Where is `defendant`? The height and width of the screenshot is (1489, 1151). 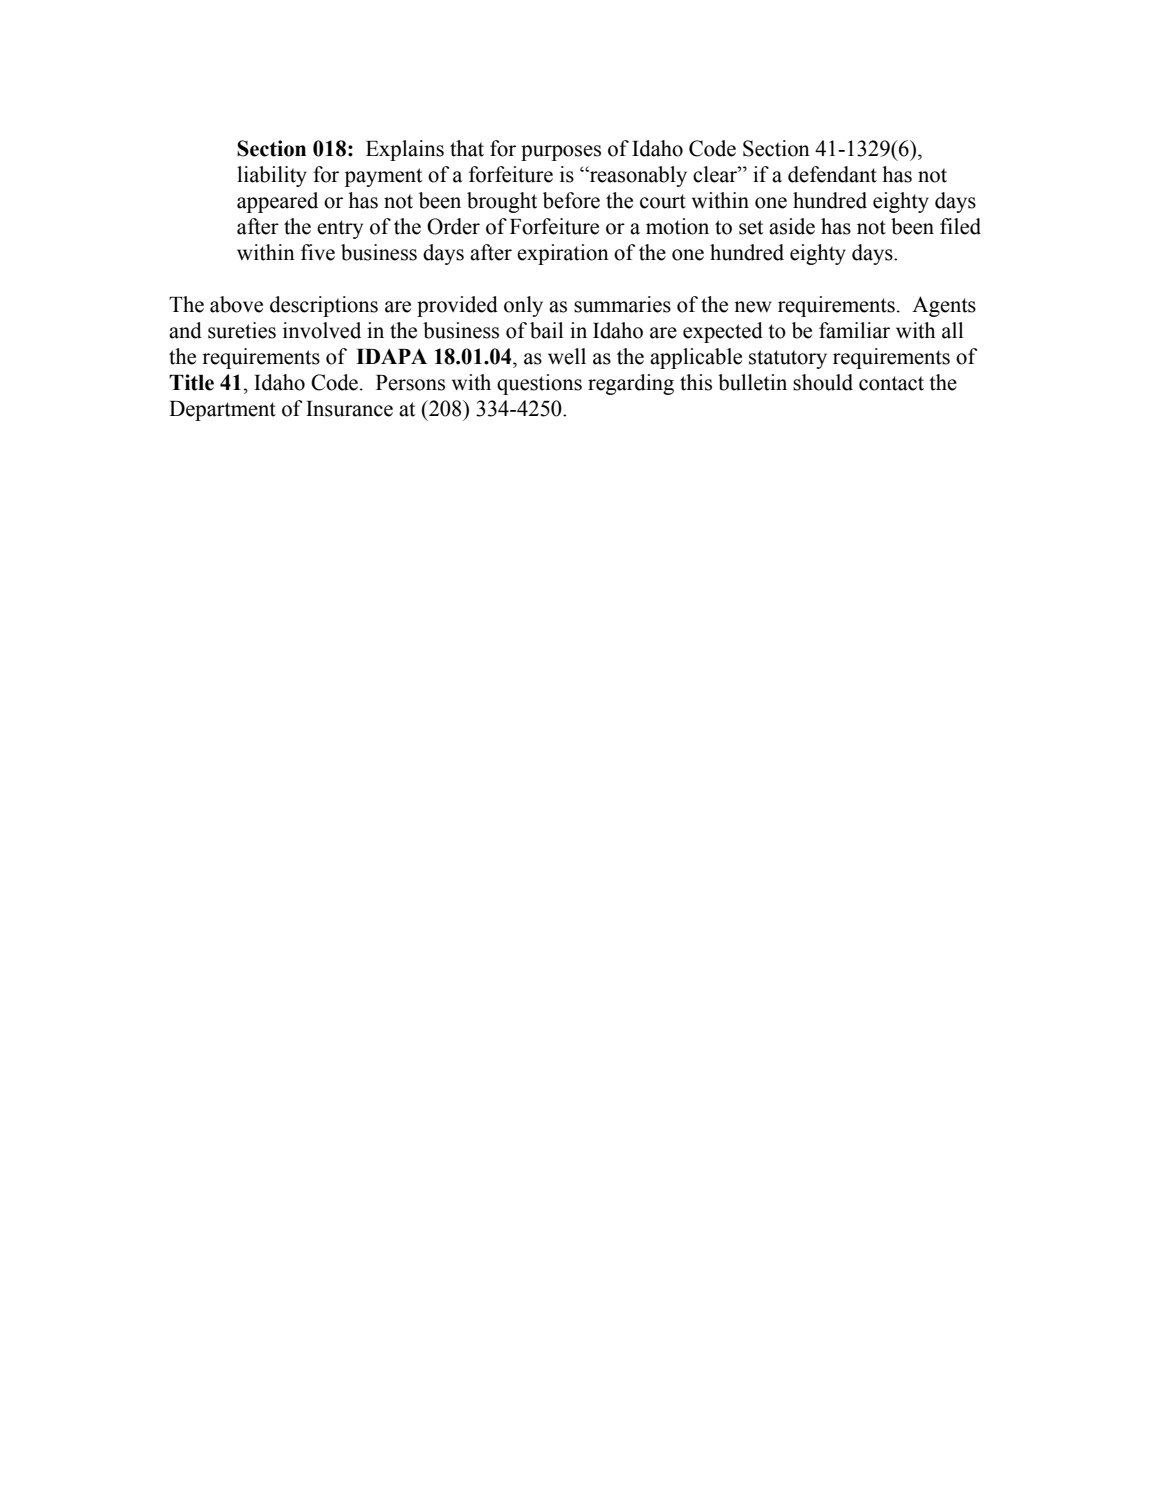 defendant is located at coordinates (832, 174).
